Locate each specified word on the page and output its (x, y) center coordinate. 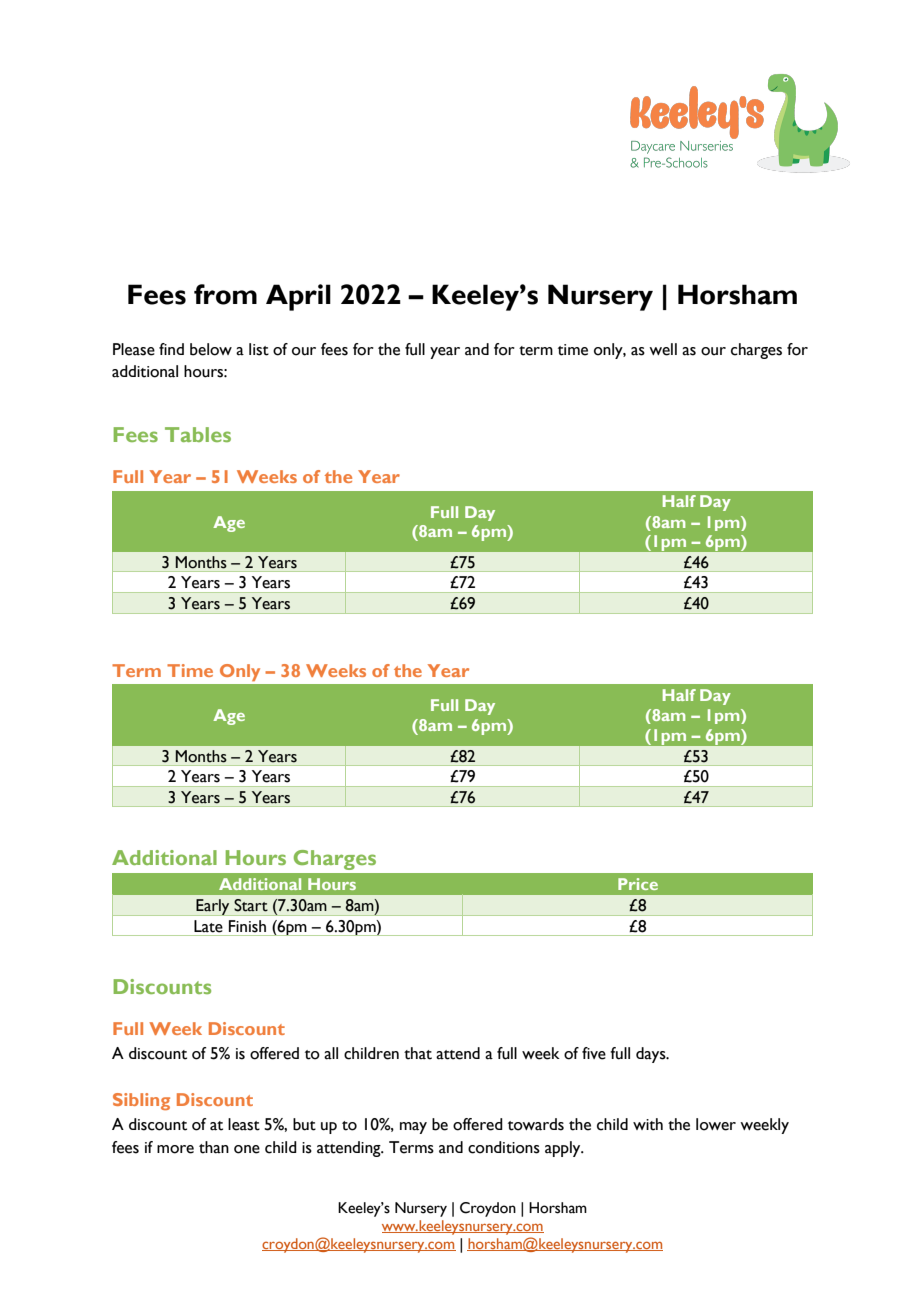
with (648, 1124)
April (298, 297)
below (211, 349)
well (663, 349)
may (413, 1128)
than (214, 1147)
